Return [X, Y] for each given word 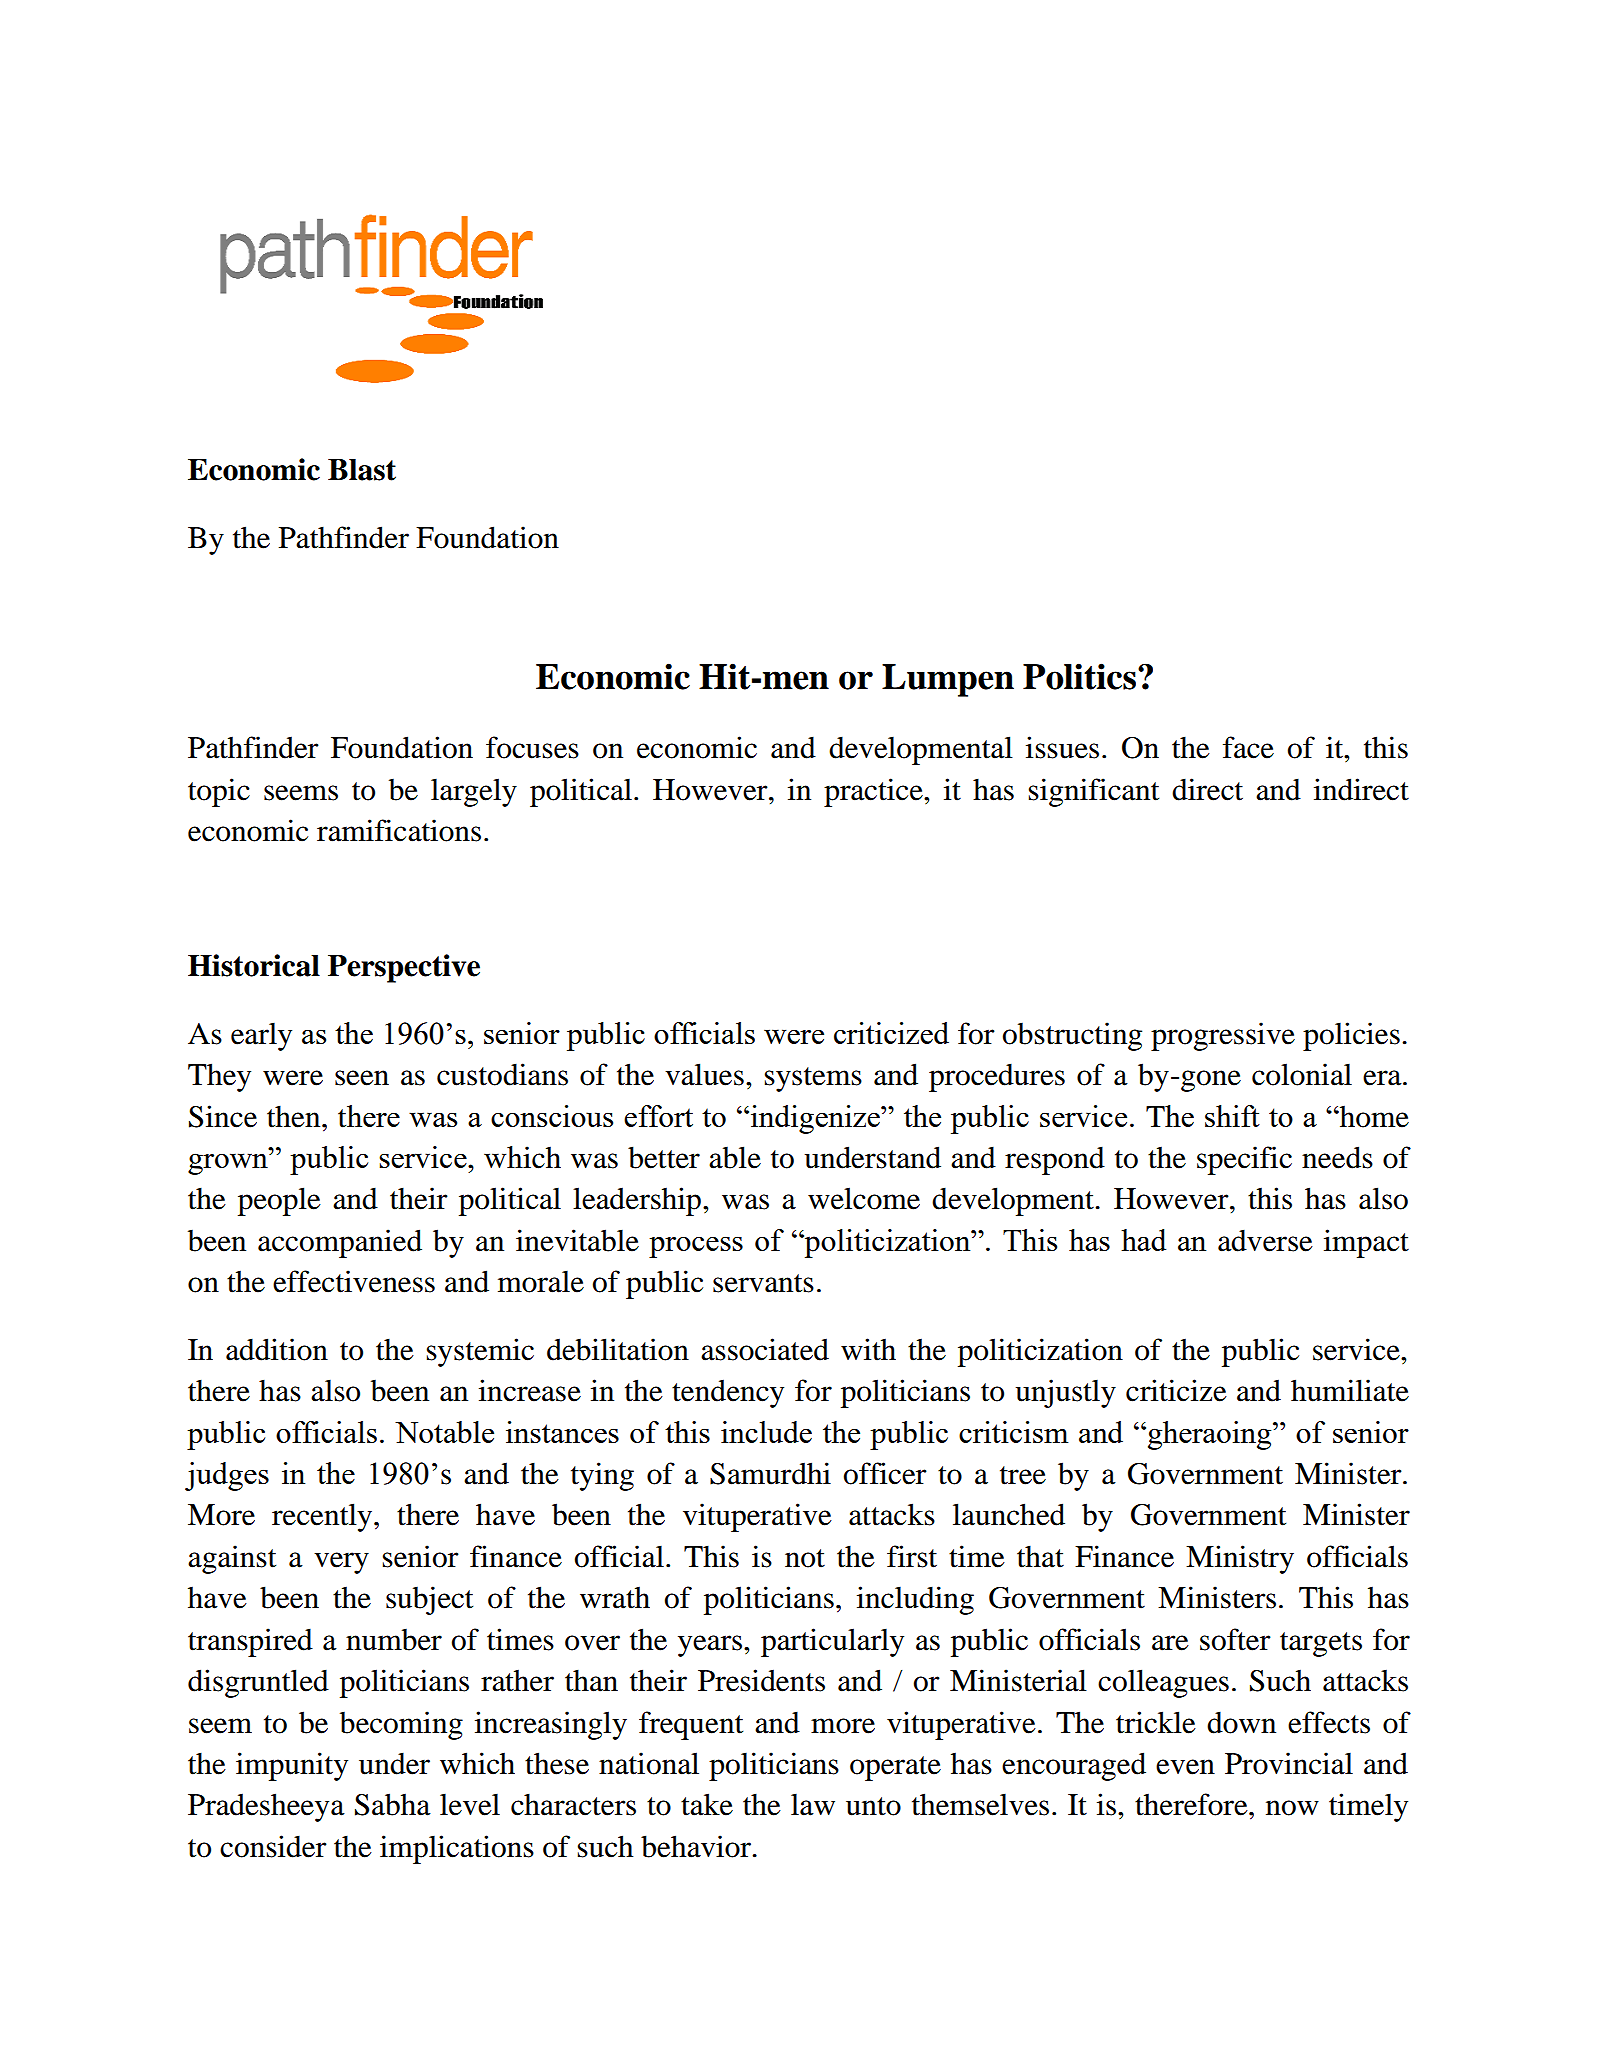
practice [874, 792]
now [1292, 1808]
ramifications [399, 830]
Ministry [1240, 1559]
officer [885, 1473]
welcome [864, 1198]
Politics [1079, 676]
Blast [362, 469]
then [295, 1116]
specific [1244, 1160]
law [813, 1804]
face [1248, 747]
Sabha [393, 1804]
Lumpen [948, 680]
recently [323, 1517]
